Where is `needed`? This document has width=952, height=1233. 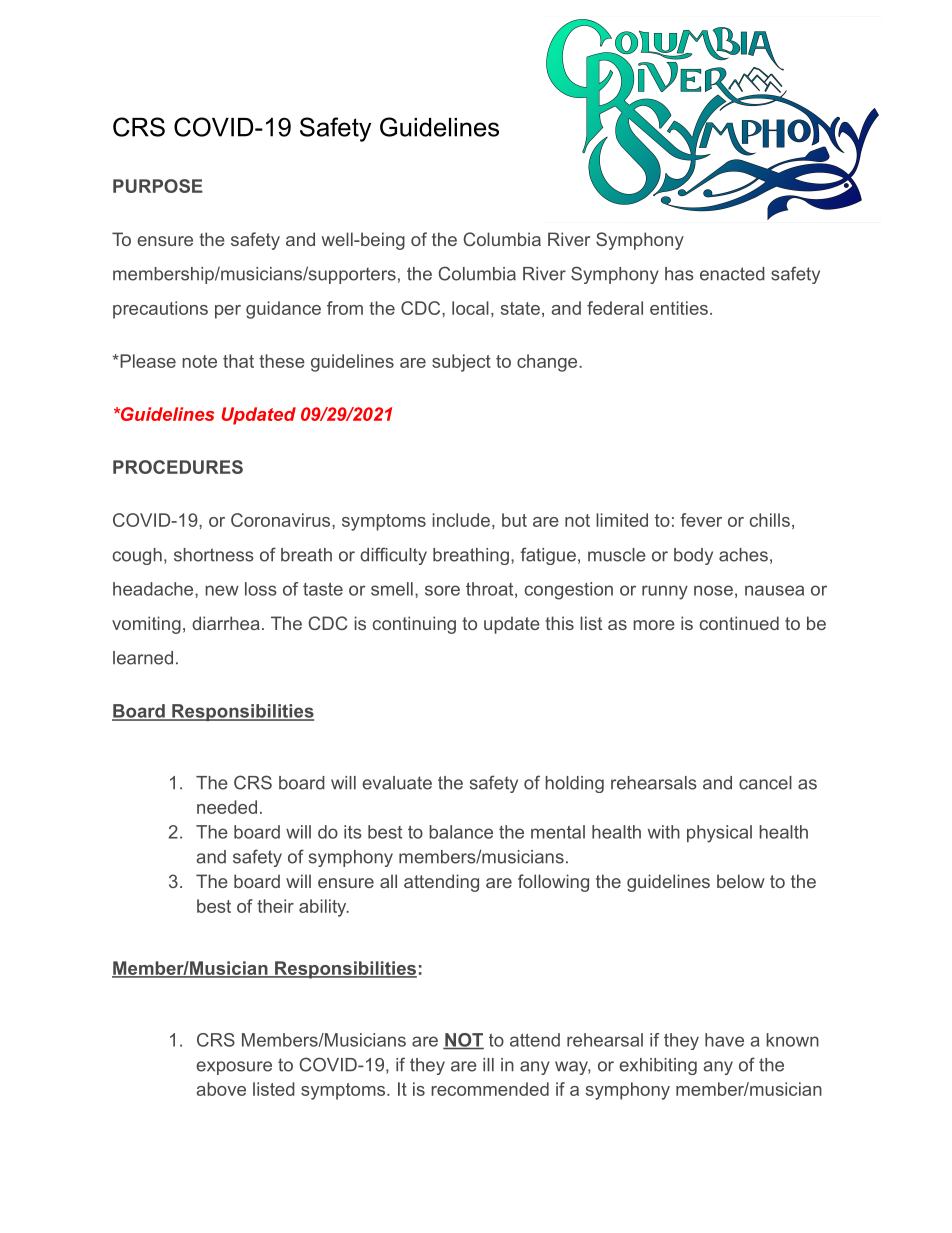
needed is located at coordinates (227, 807).
